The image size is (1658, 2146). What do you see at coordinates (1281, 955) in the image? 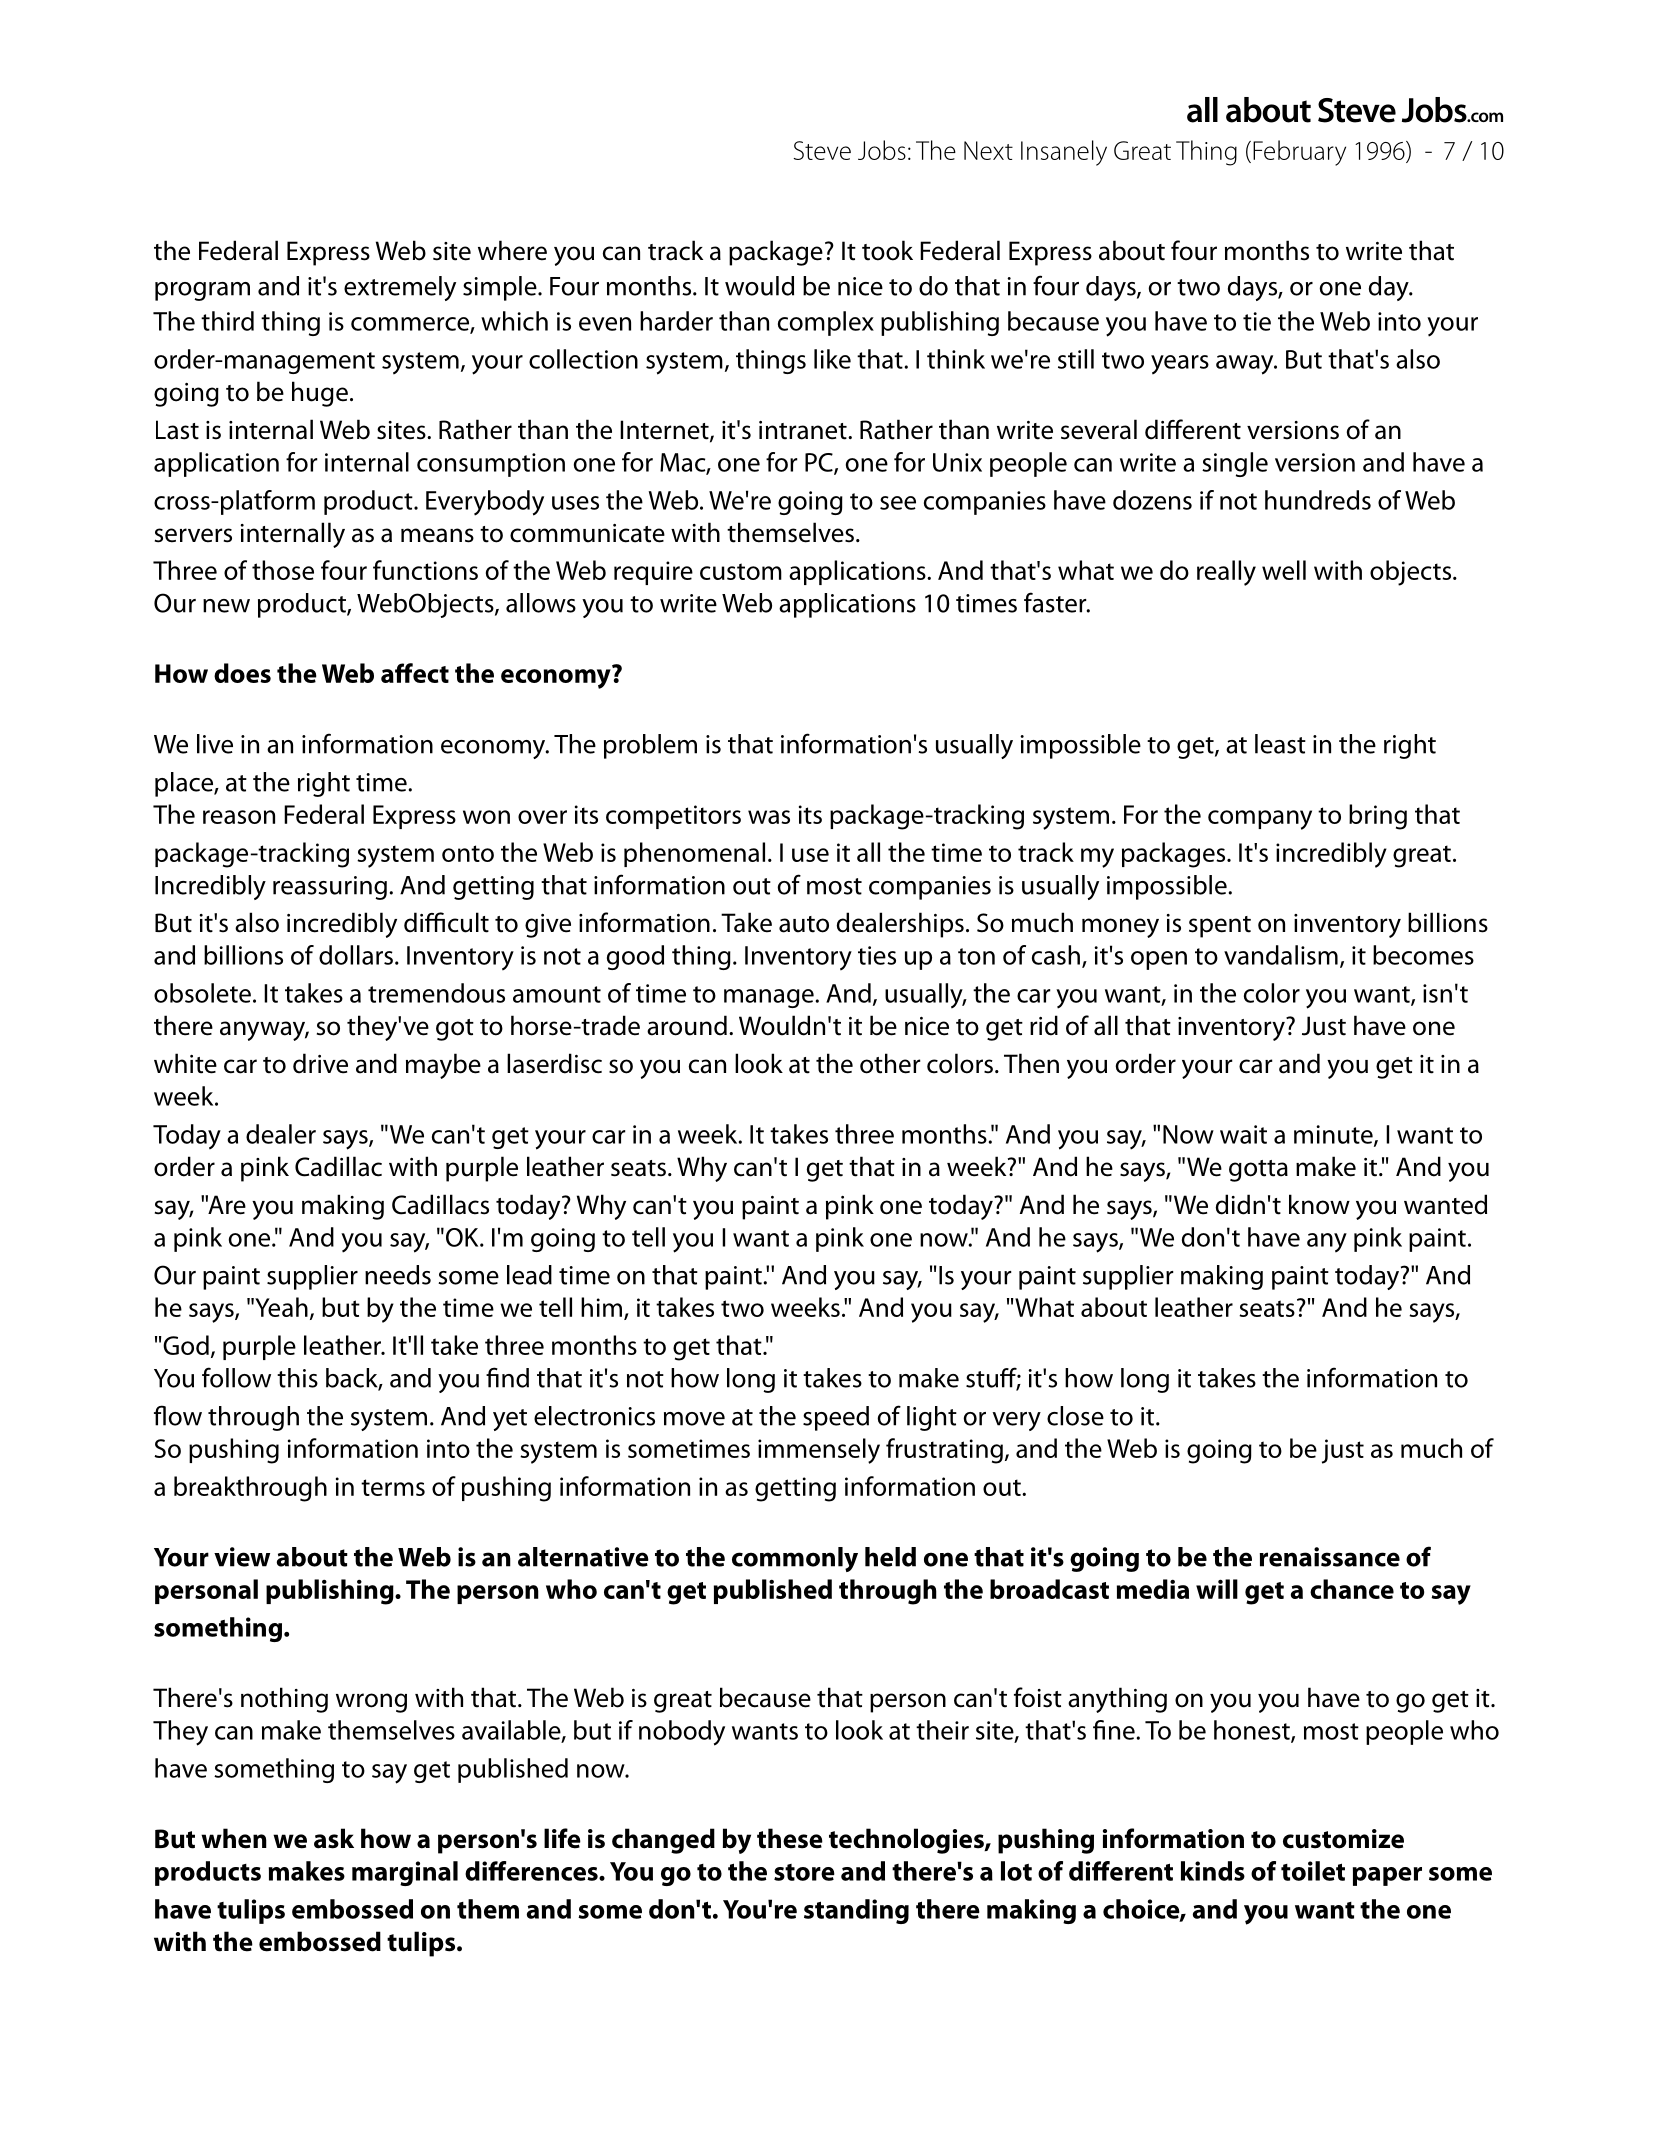
I see `vandalism` at bounding box center [1281, 955].
